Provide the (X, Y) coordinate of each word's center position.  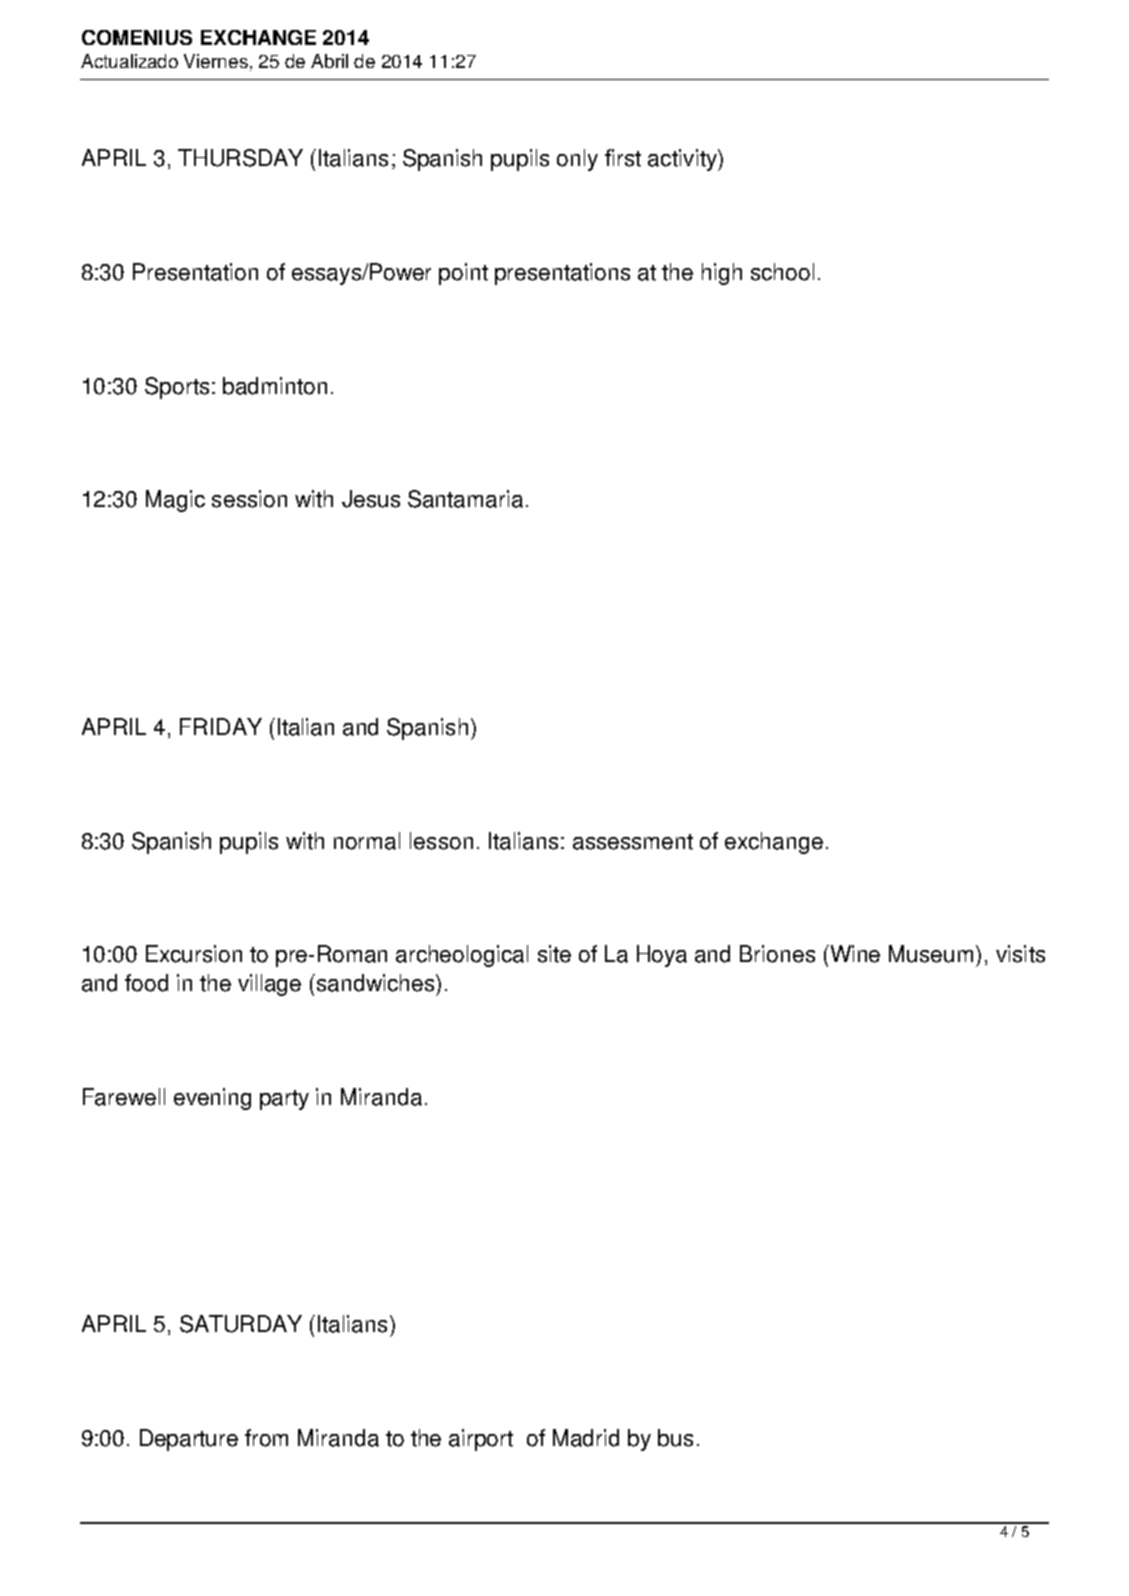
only (577, 160)
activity (683, 160)
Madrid (586, 1438)
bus (675, 1438)
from (266, 1438)
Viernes (216, 61)
